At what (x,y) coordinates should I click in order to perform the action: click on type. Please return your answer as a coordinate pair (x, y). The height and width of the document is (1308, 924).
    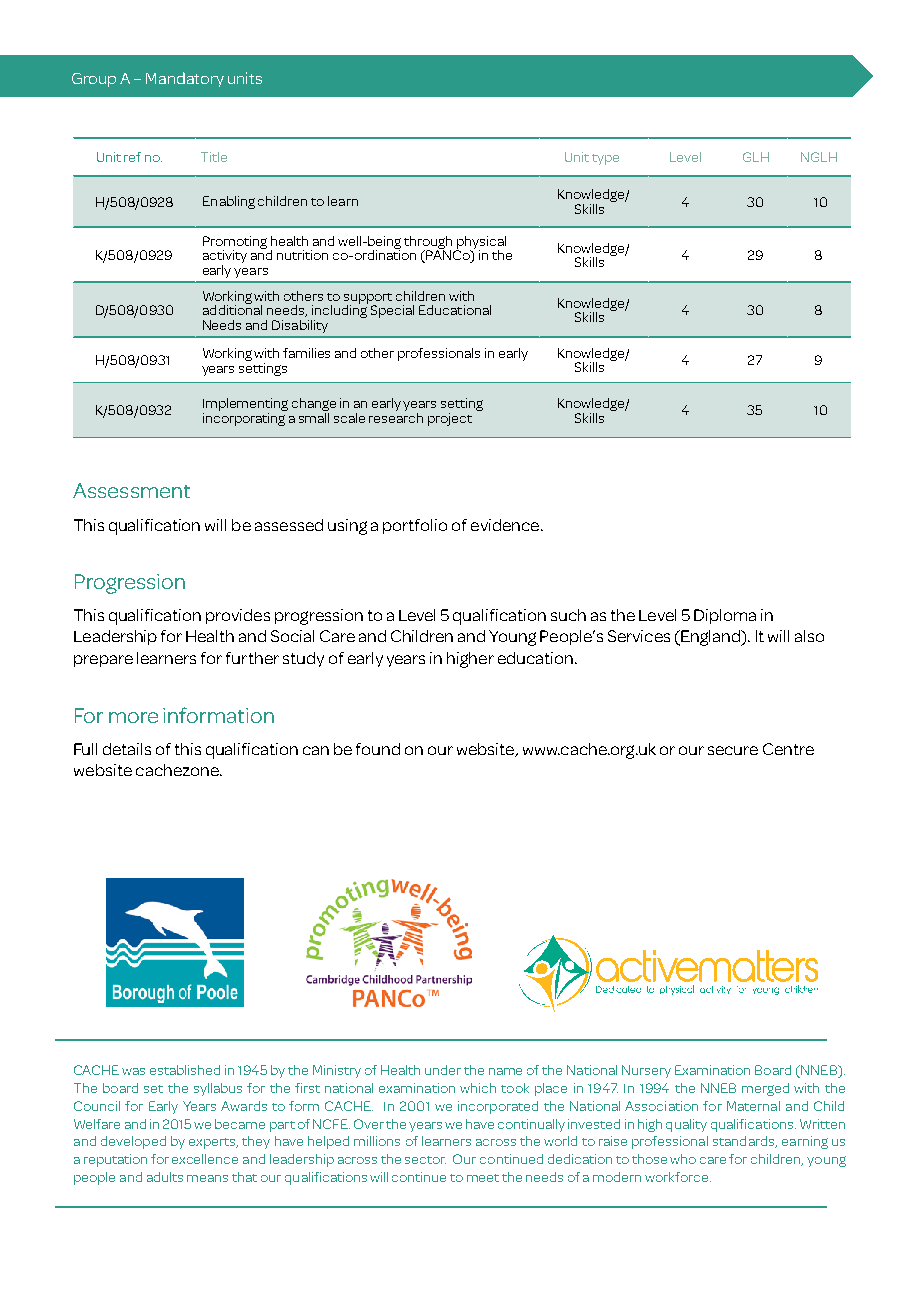
    Looking at the image, I should click on (605, 159).
